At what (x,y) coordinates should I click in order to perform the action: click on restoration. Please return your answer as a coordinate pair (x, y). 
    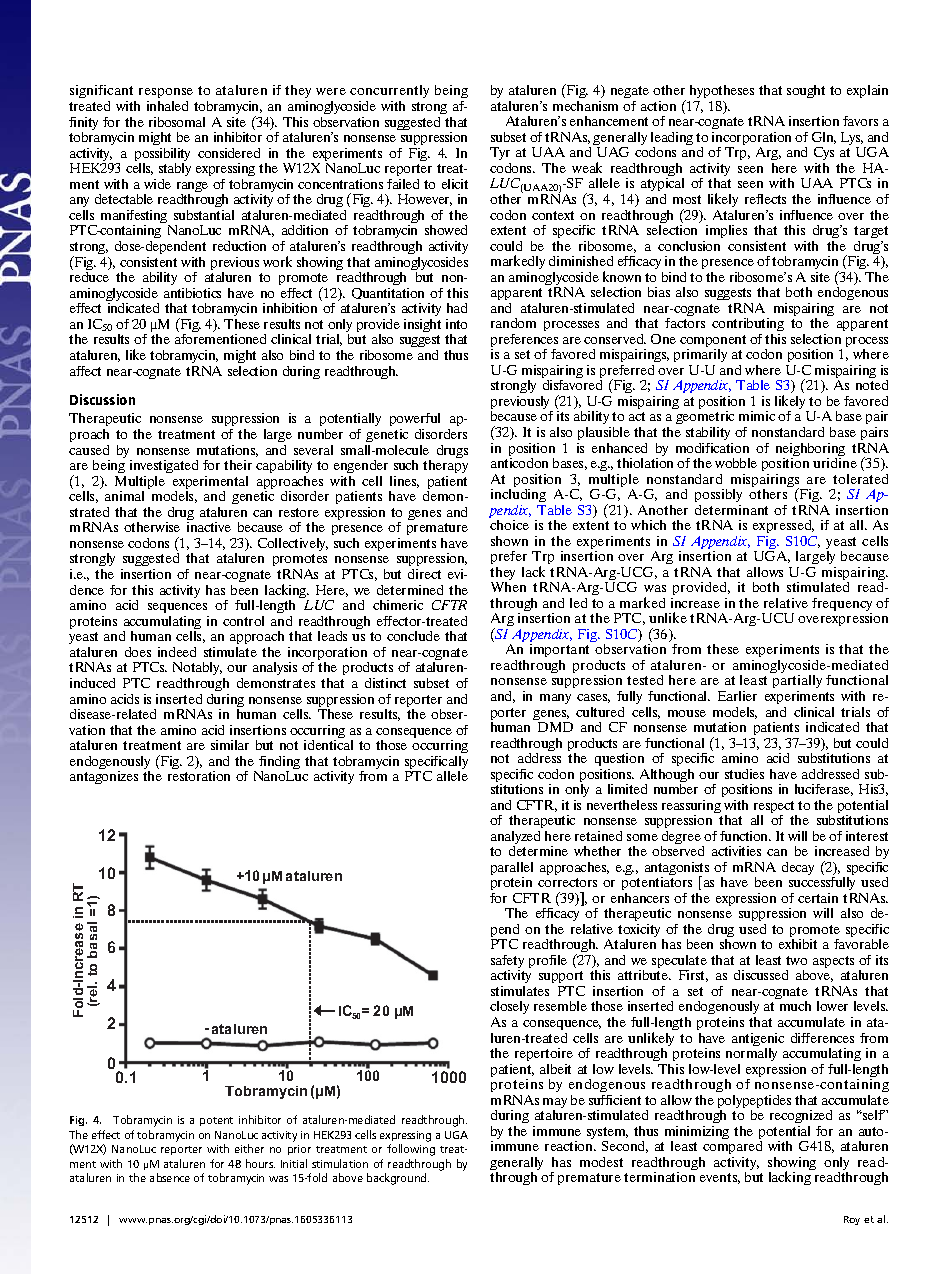
    Looking at the image, I should click on (199, 776).
